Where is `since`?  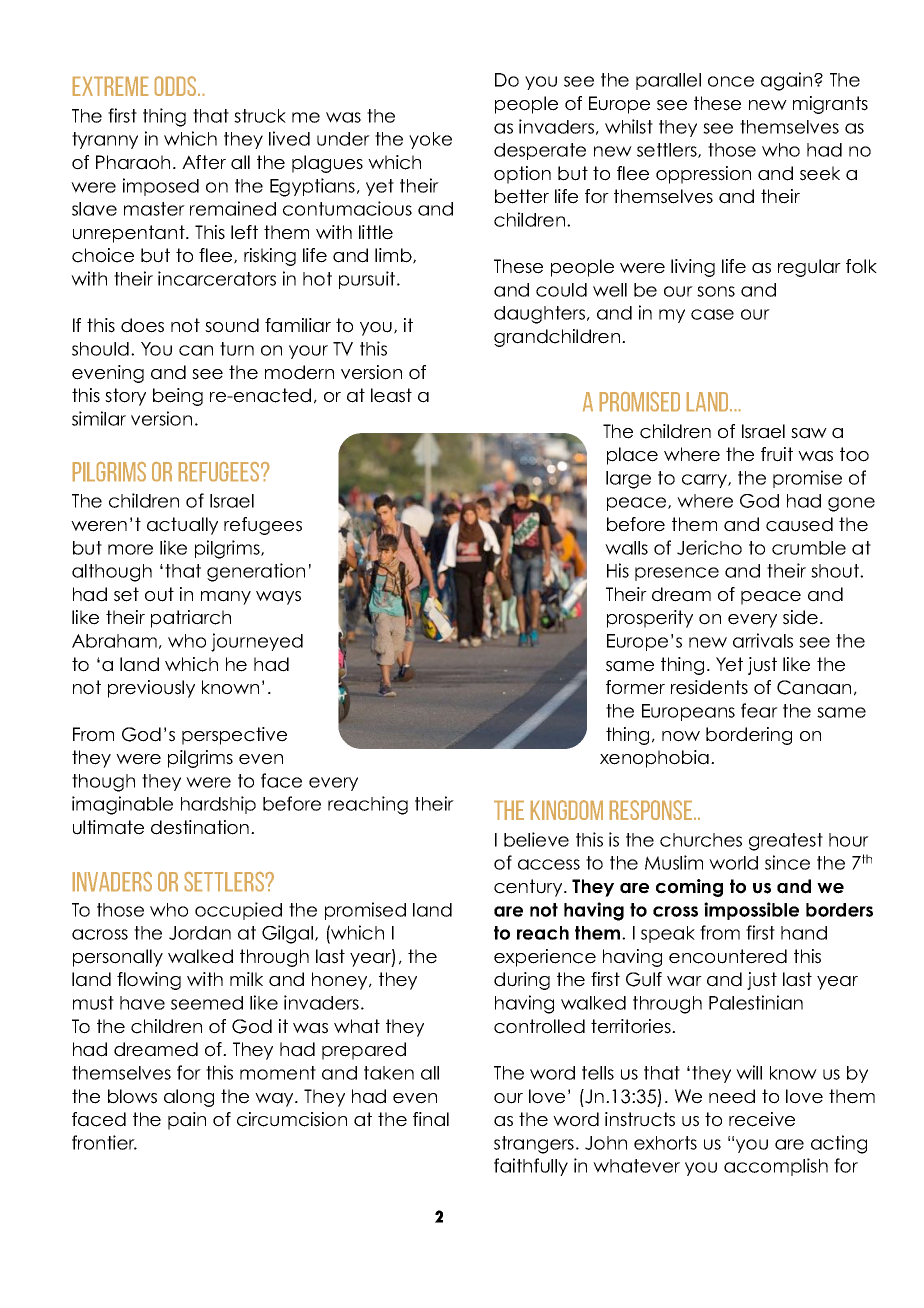
since is located at coordinates (787, 862).
